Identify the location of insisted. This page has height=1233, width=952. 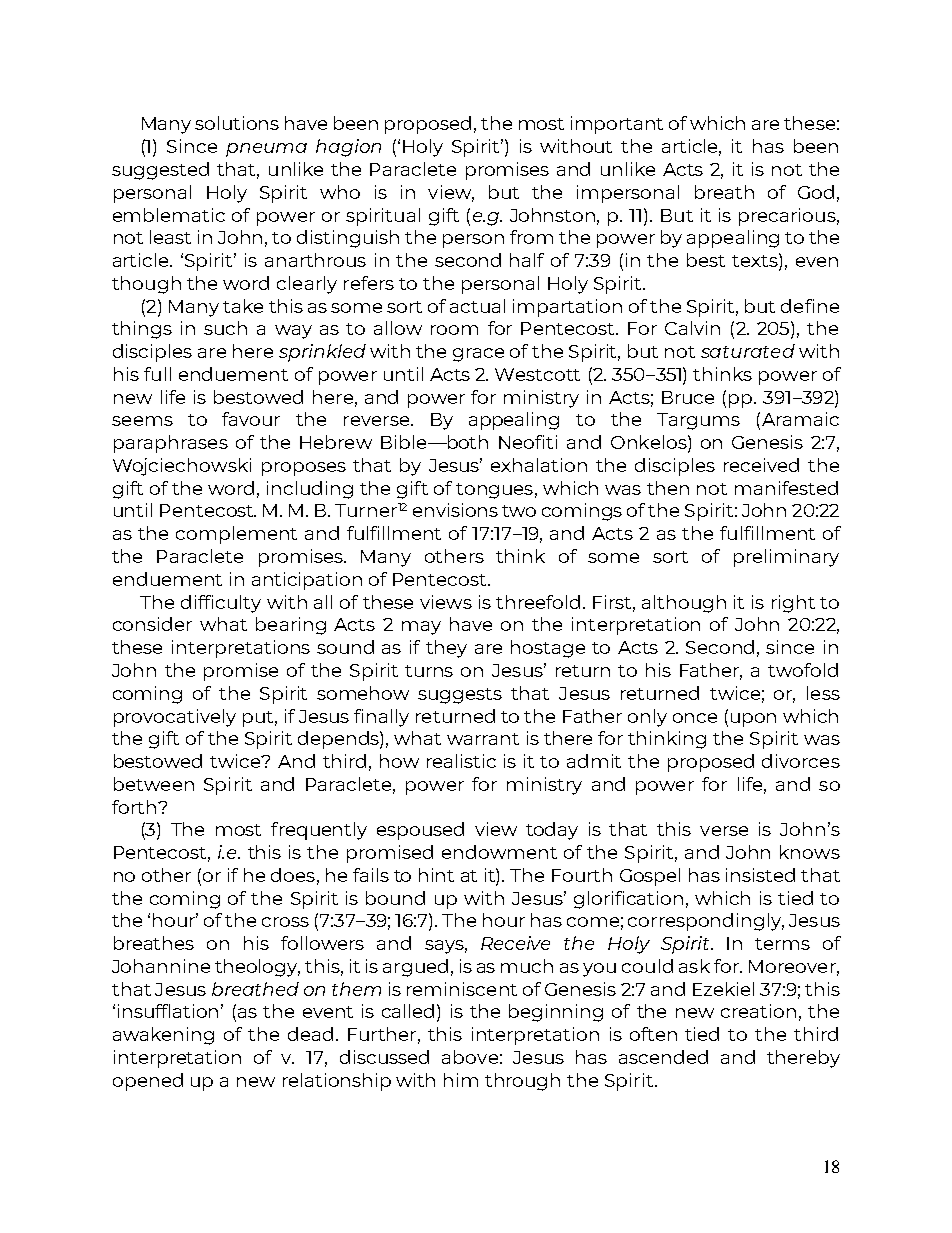
(760, 875).
